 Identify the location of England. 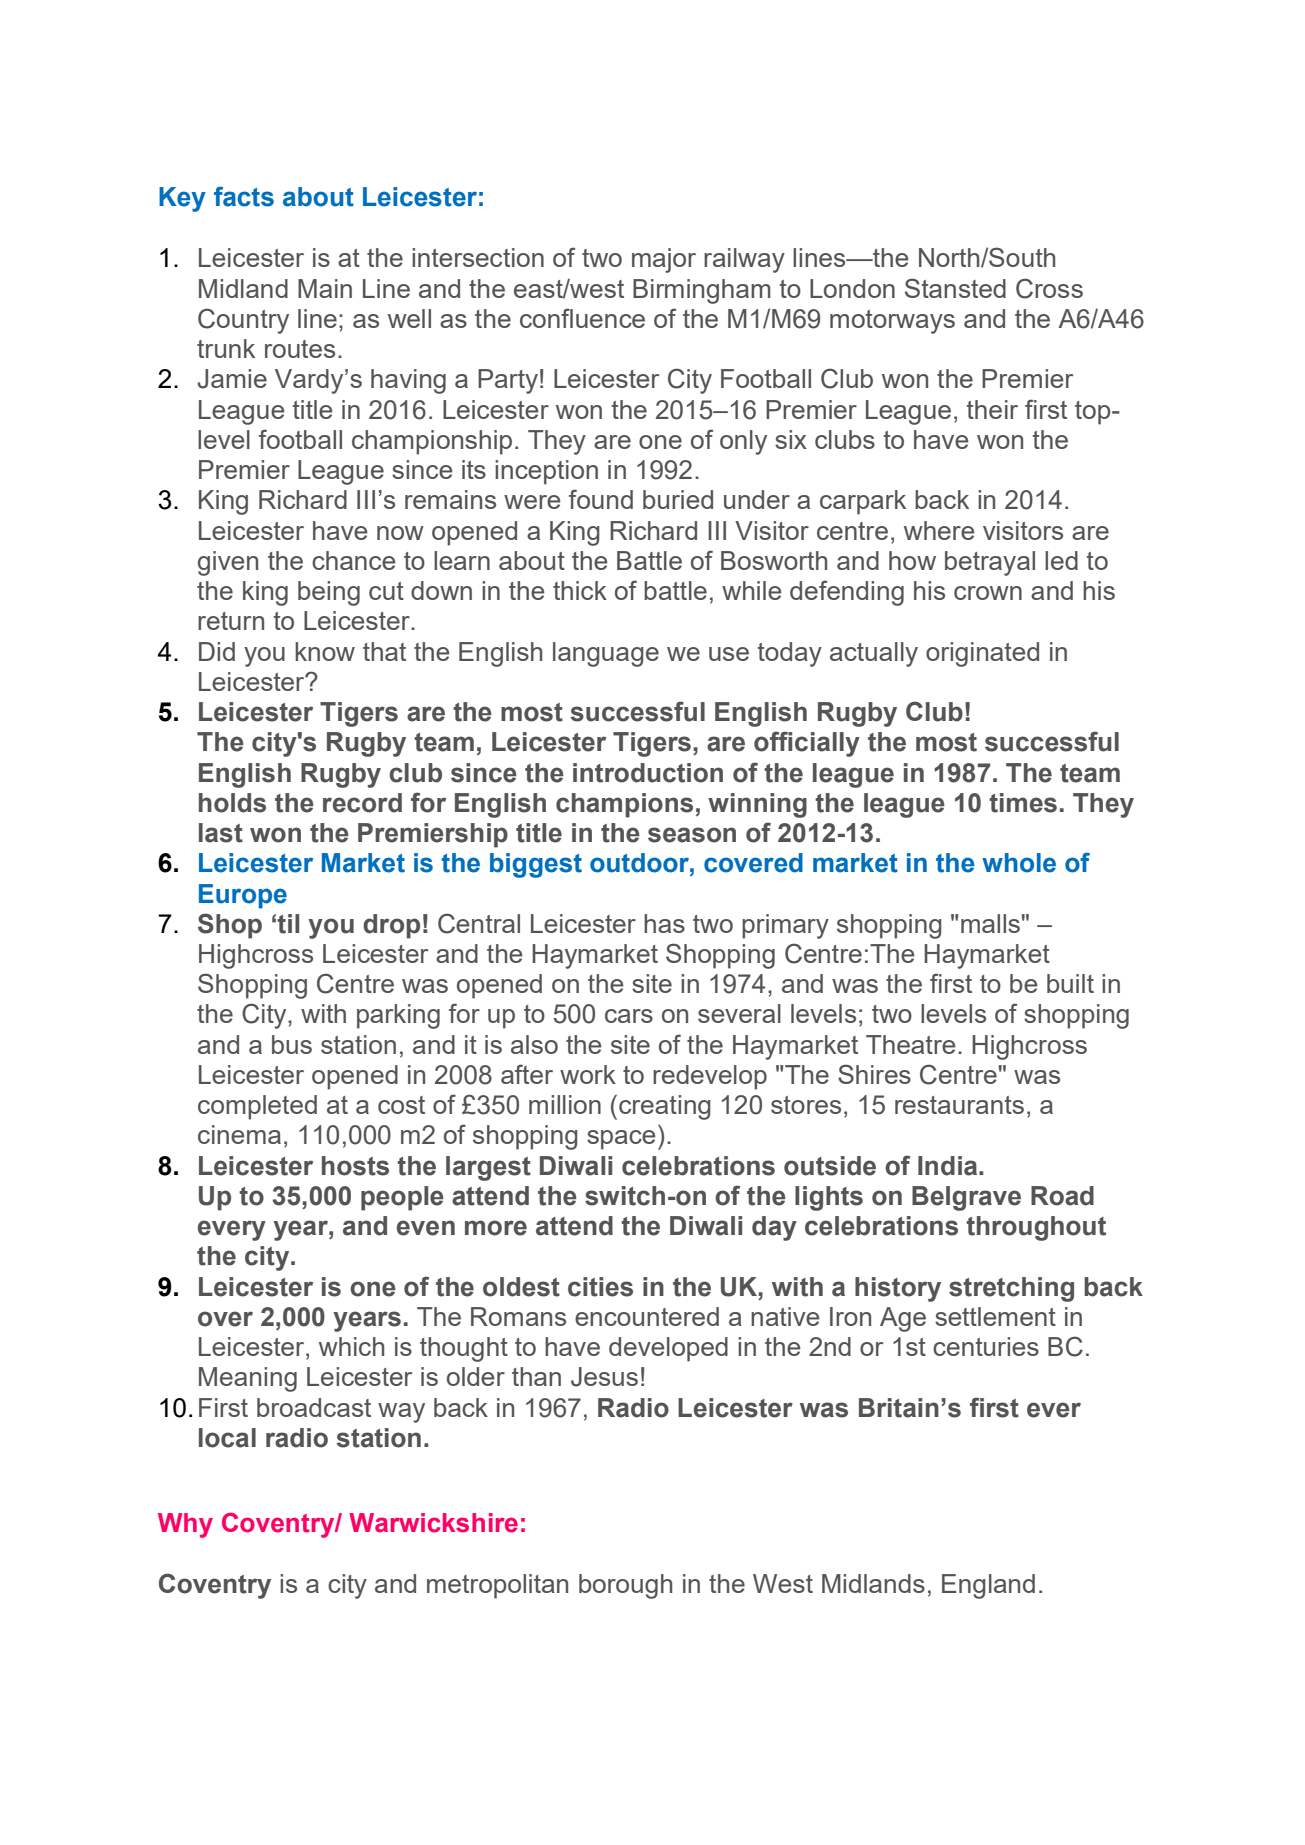
(988, 1586).
